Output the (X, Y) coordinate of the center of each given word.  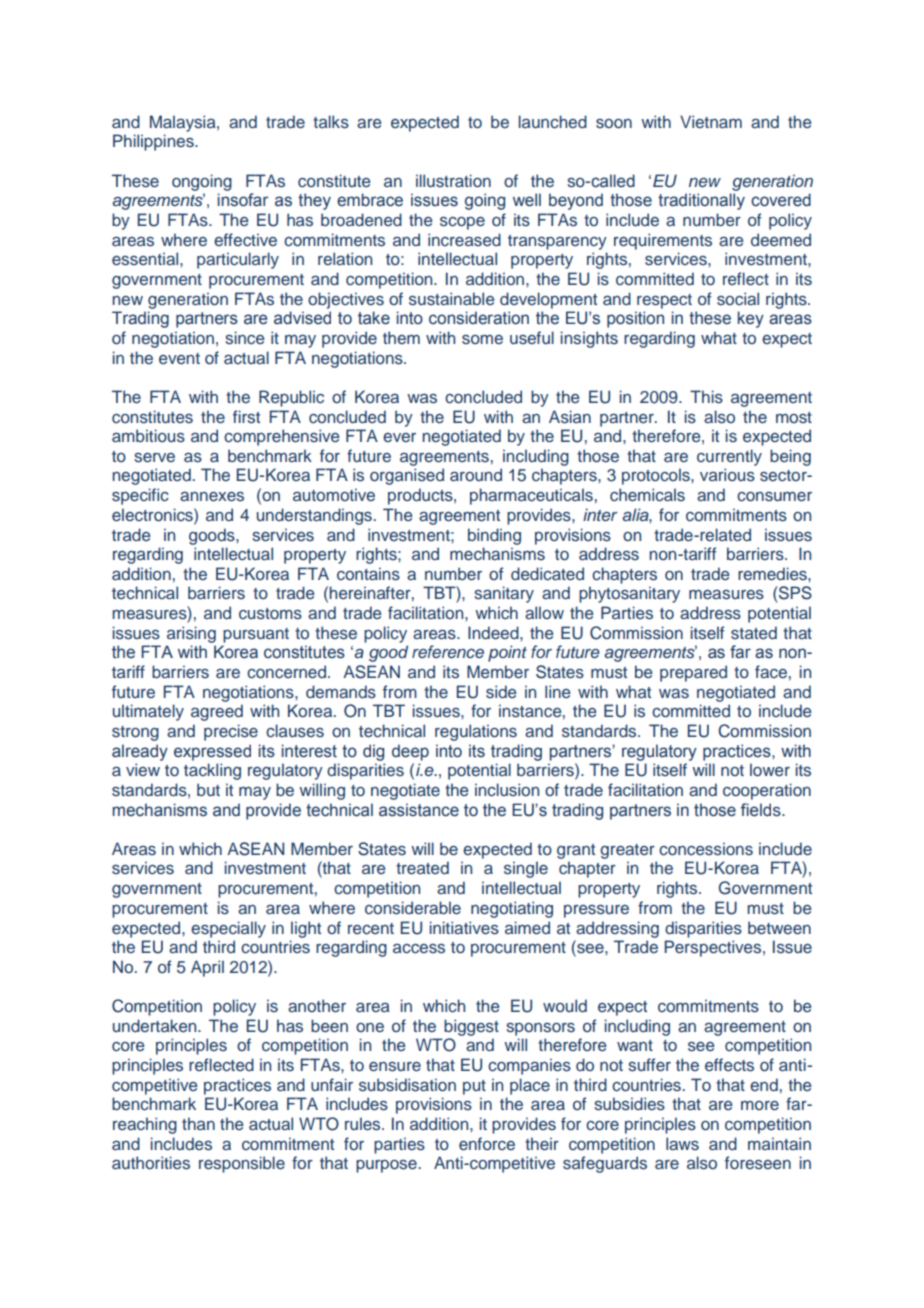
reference (448, 651)
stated (754, 632)
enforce (487, 1143)
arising (191, 634)
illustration (453, 181)
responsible (242, 1164)
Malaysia (184, 123)
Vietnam (711, 121)
